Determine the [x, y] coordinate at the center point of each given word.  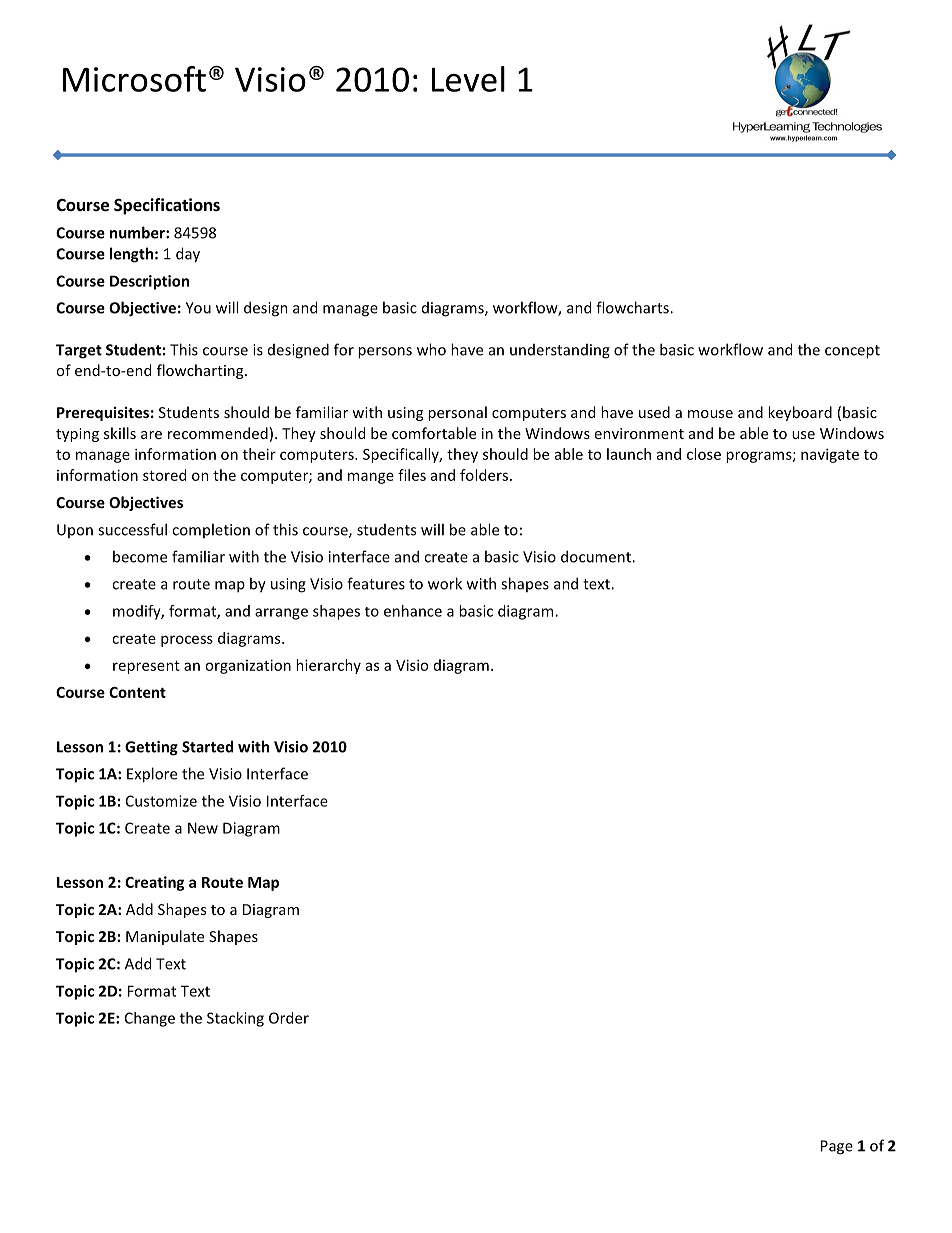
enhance [413, 611]
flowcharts [633, 307]
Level [468, 79]
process [187, 641]
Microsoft [134, 79]
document [597, 556]
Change [150, 1019]
